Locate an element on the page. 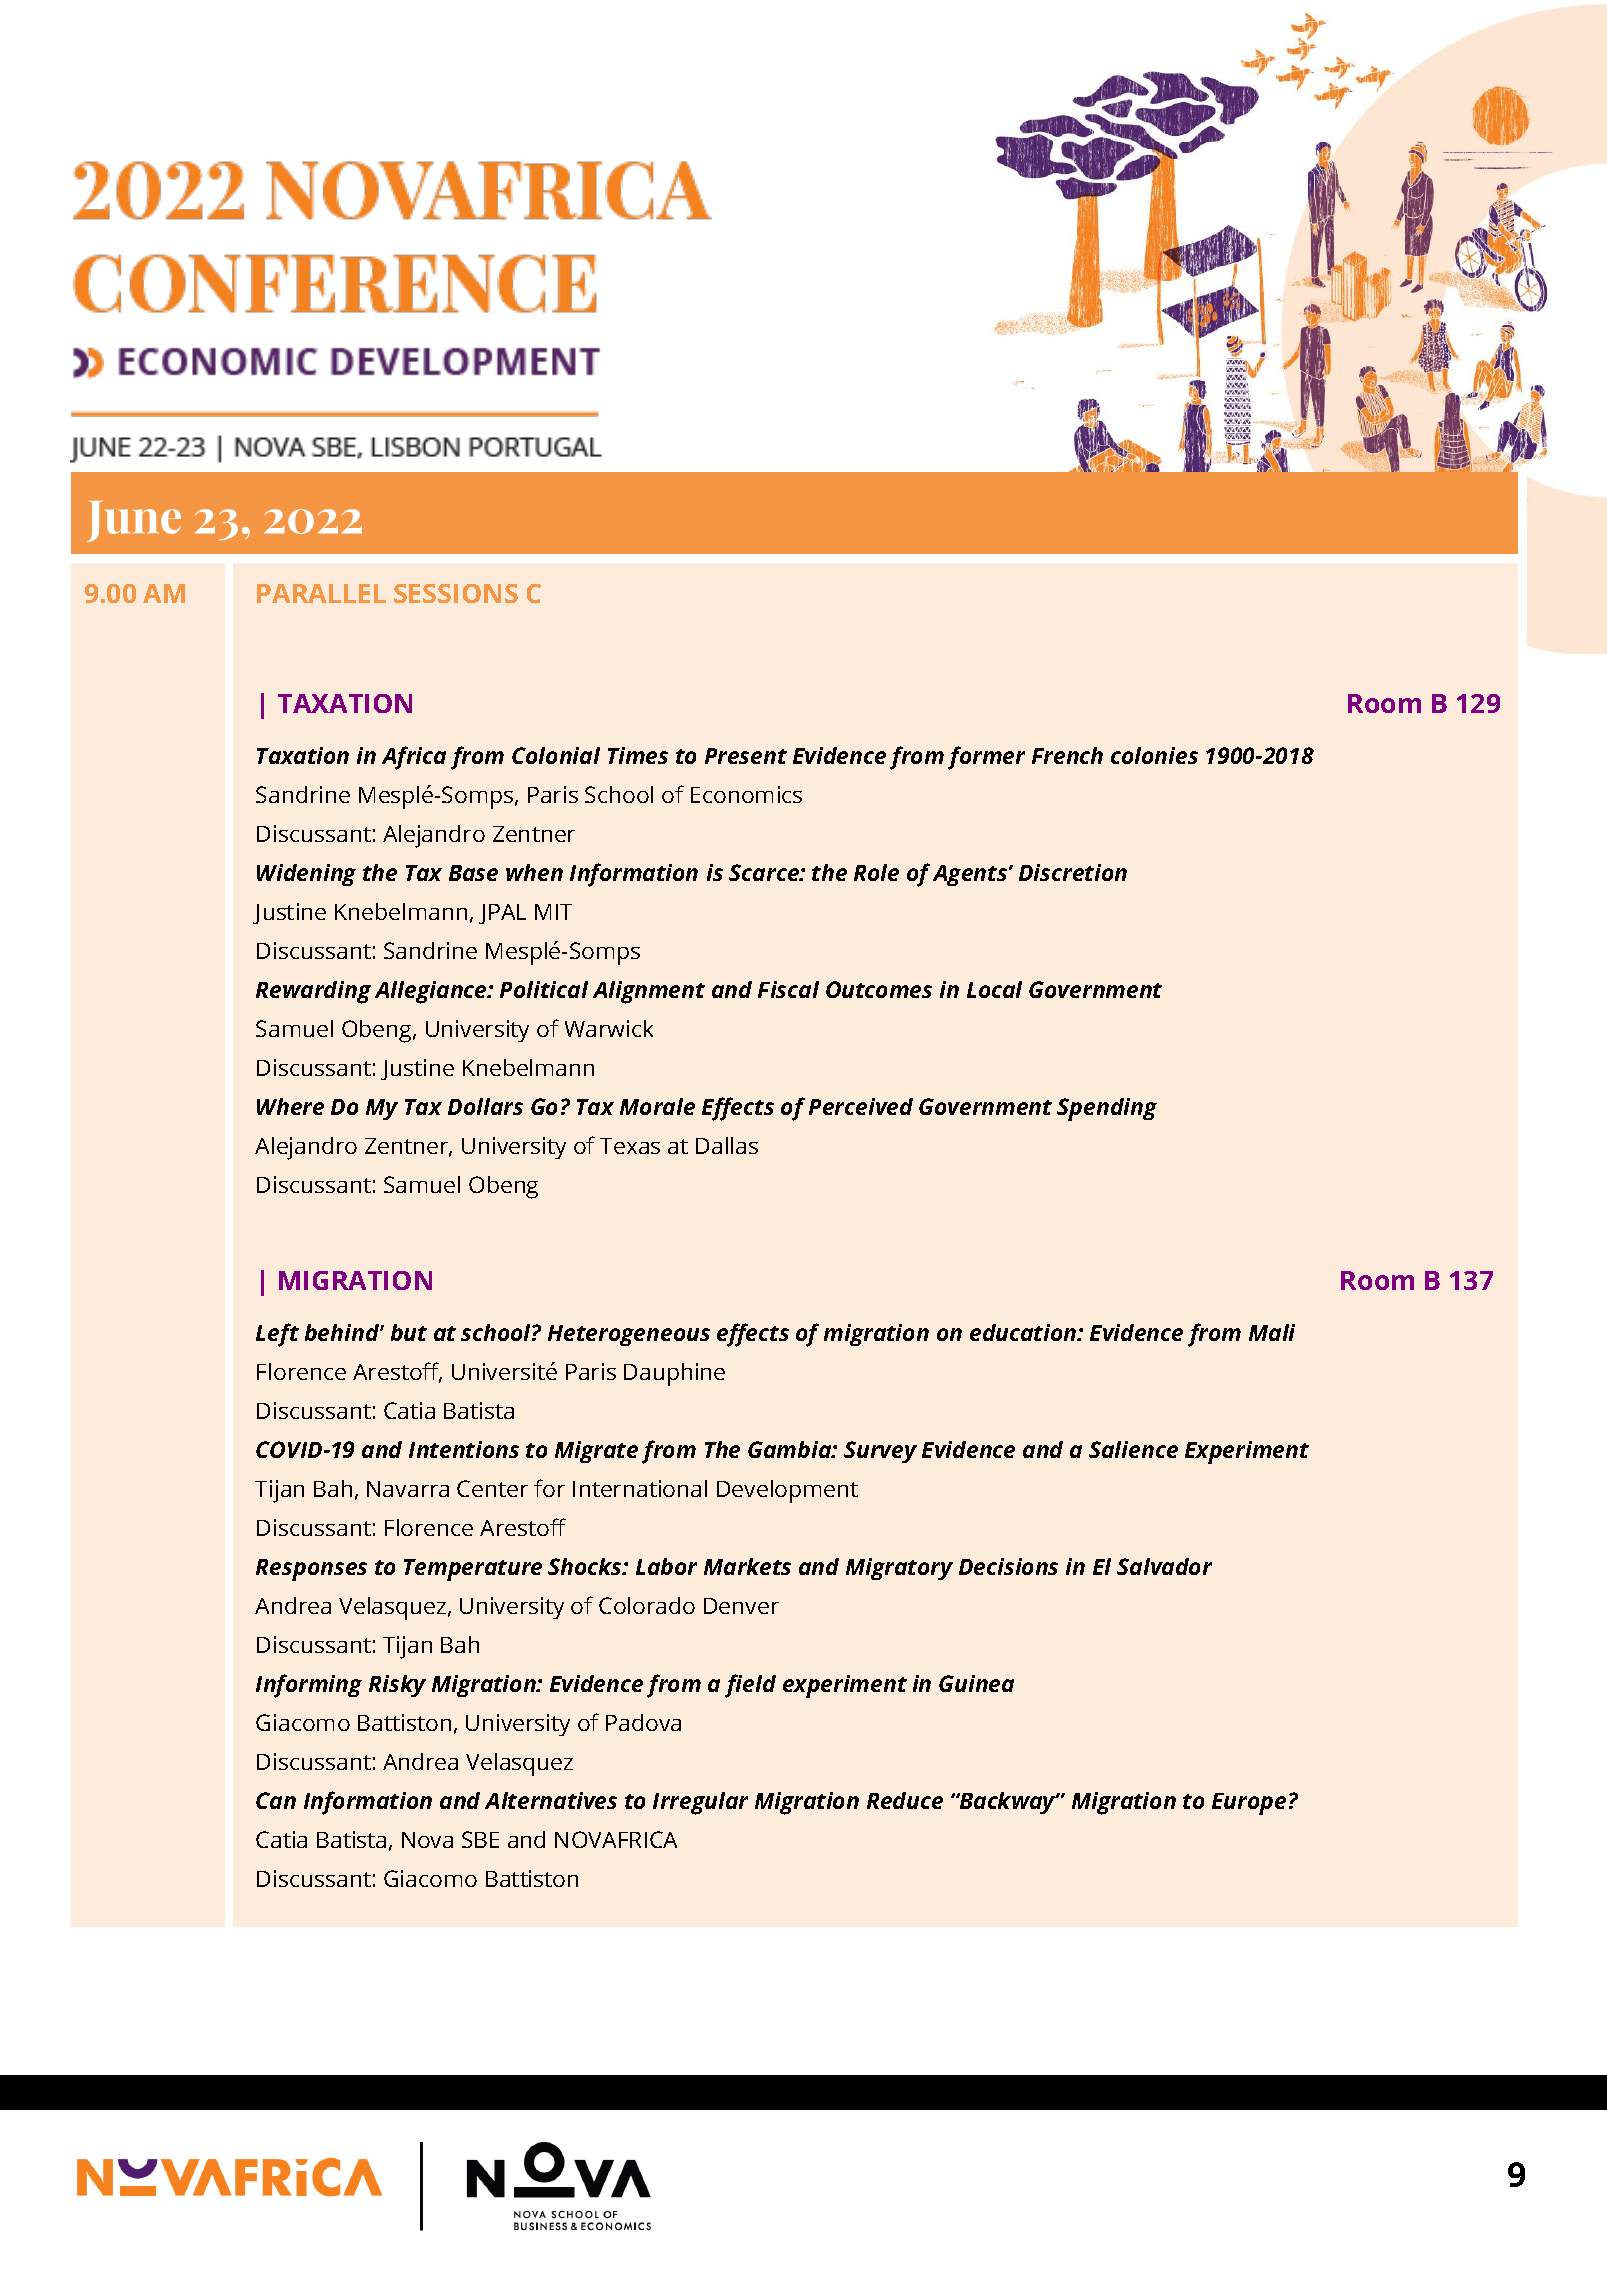 The image size is (1607, 2273). Present is located at coordinates (746, 756).
